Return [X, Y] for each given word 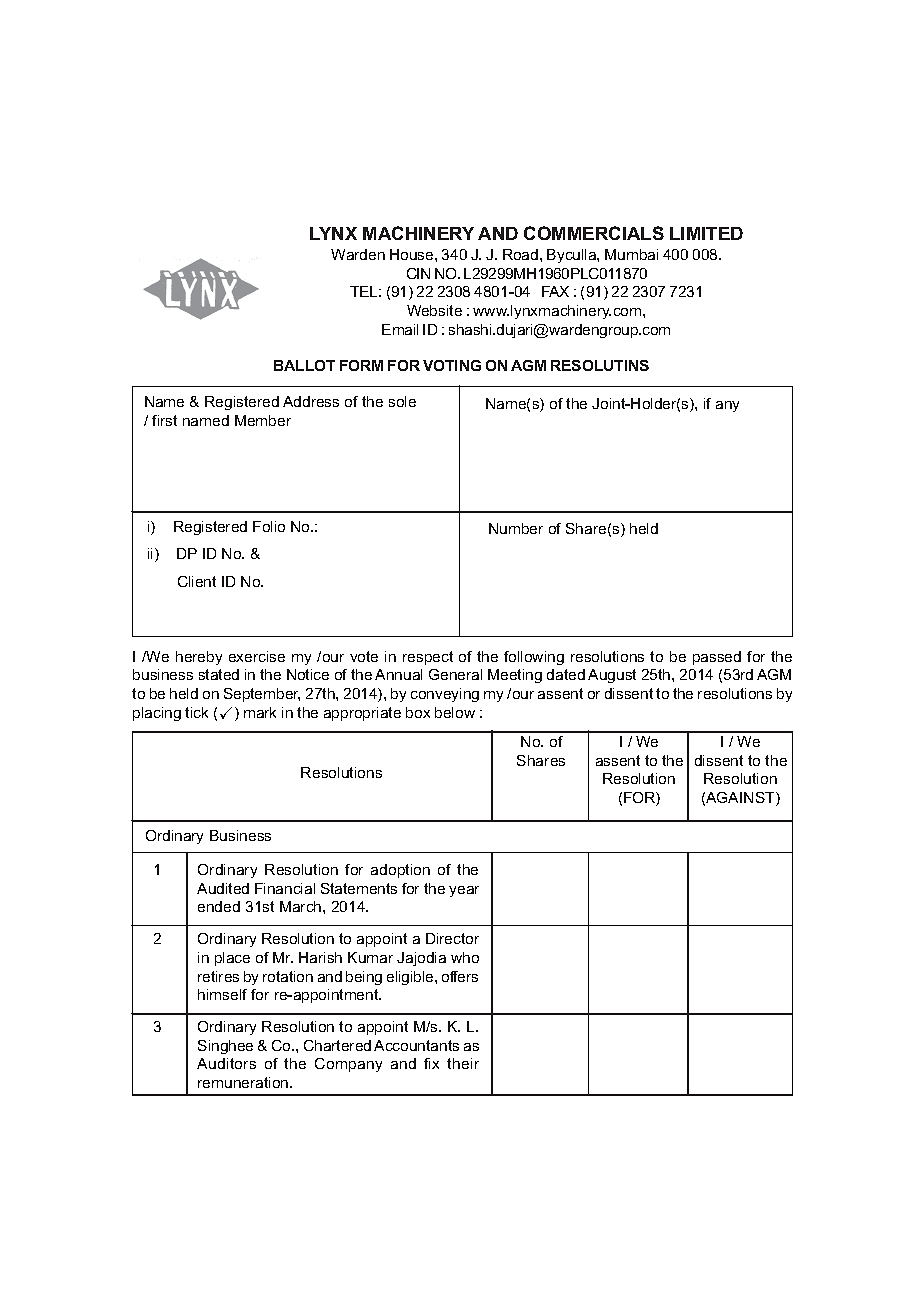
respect [428, 658]
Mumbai [631, 254]
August [612, 676]
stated [219, 674]
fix [431, 1063]
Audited [223, 888]
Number [516, 528]
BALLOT [304, 365]
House [413, 254]
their [463, 1063]
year [464, 891]
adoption [400, 871]
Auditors [226, 1063]
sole [402, 401]
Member [263, 420]
